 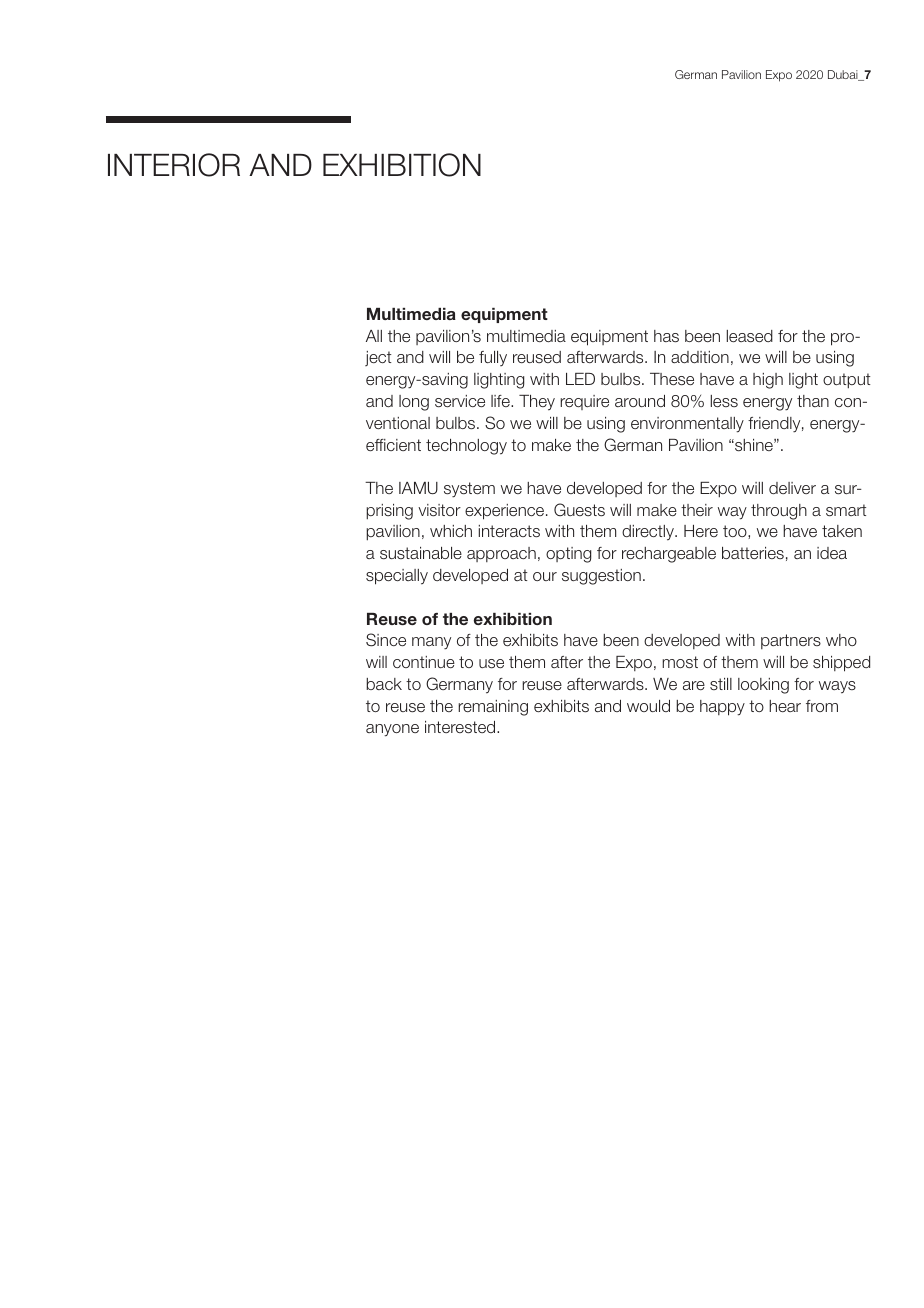 What do you see at coordinates (509, 531) in the page?
I see `interacts` at bounding box center [509, 531].
